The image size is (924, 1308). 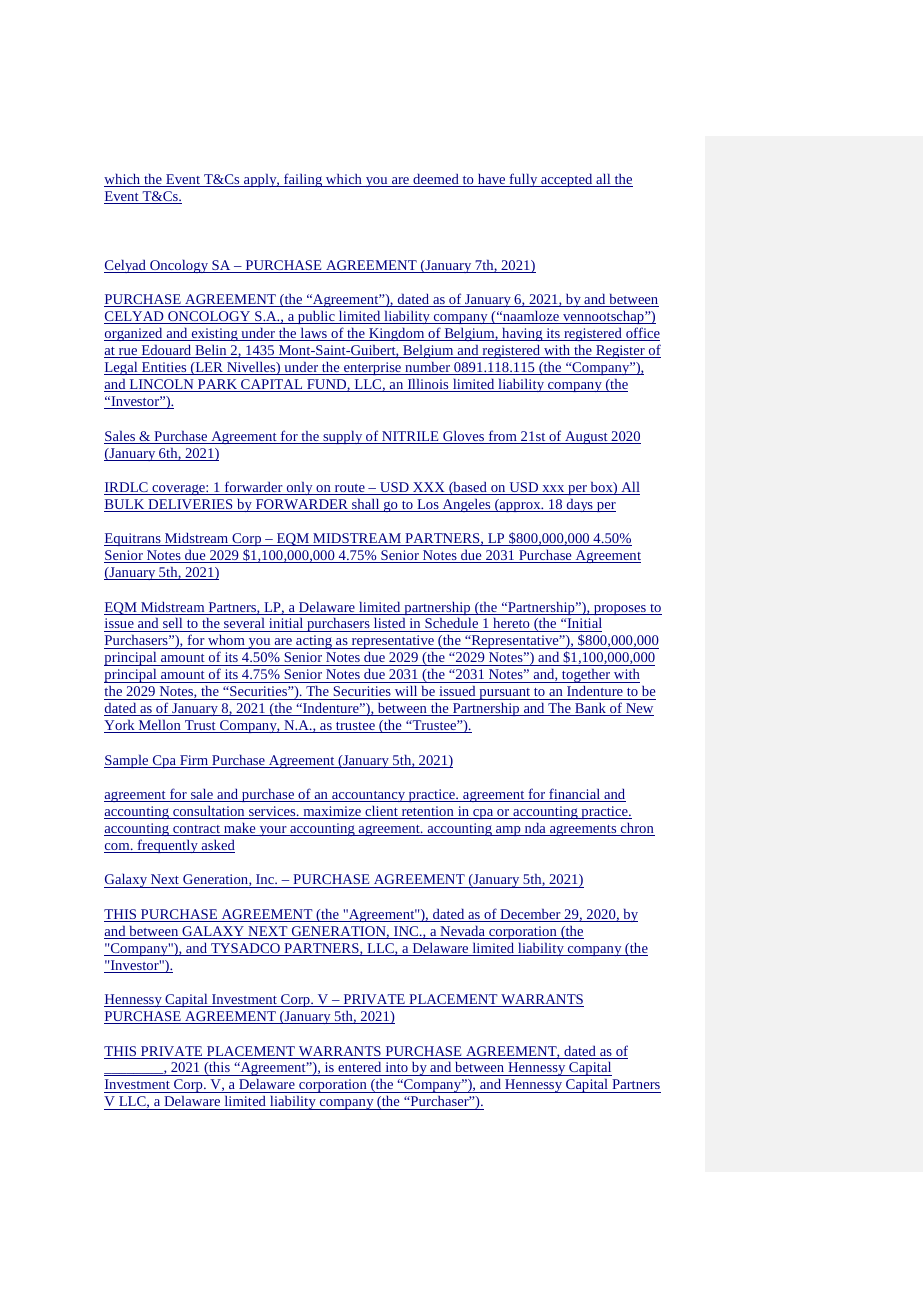 I want to click on Firm, so click(x=194, y=761).
